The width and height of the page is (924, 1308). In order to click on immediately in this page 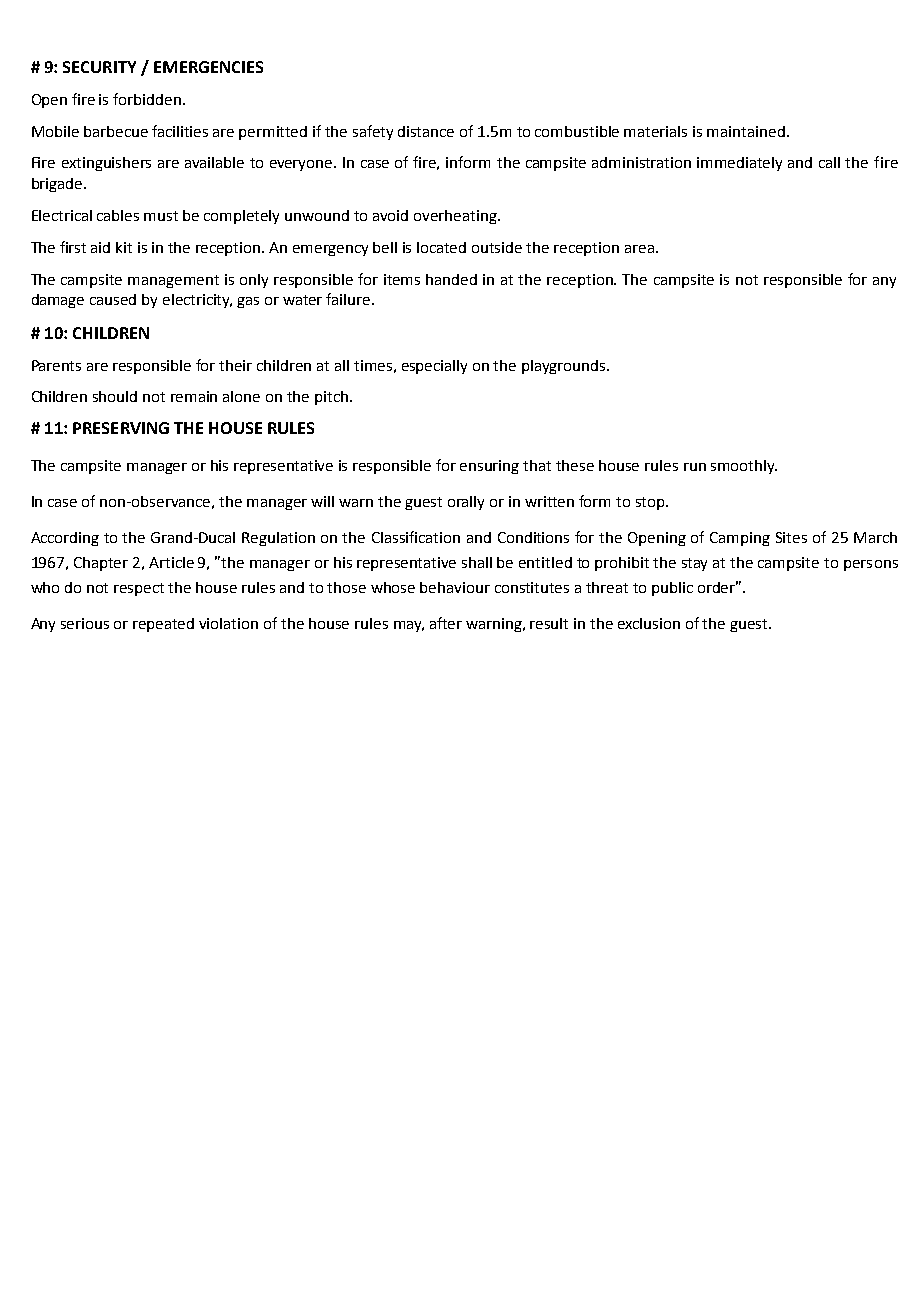, I will do `click(739, 164)`.
